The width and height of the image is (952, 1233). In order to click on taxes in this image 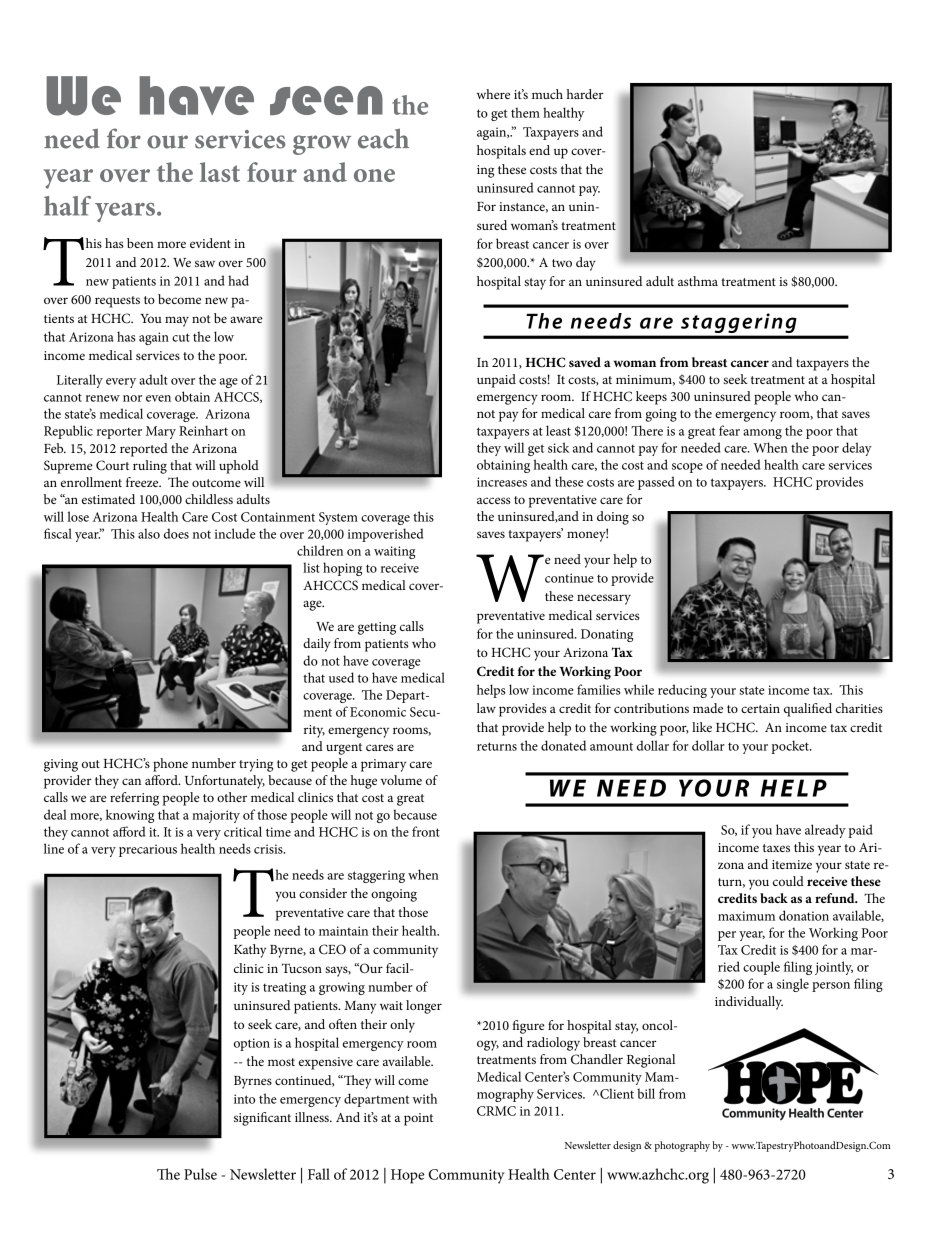, I will do `click(776, 848)`.
